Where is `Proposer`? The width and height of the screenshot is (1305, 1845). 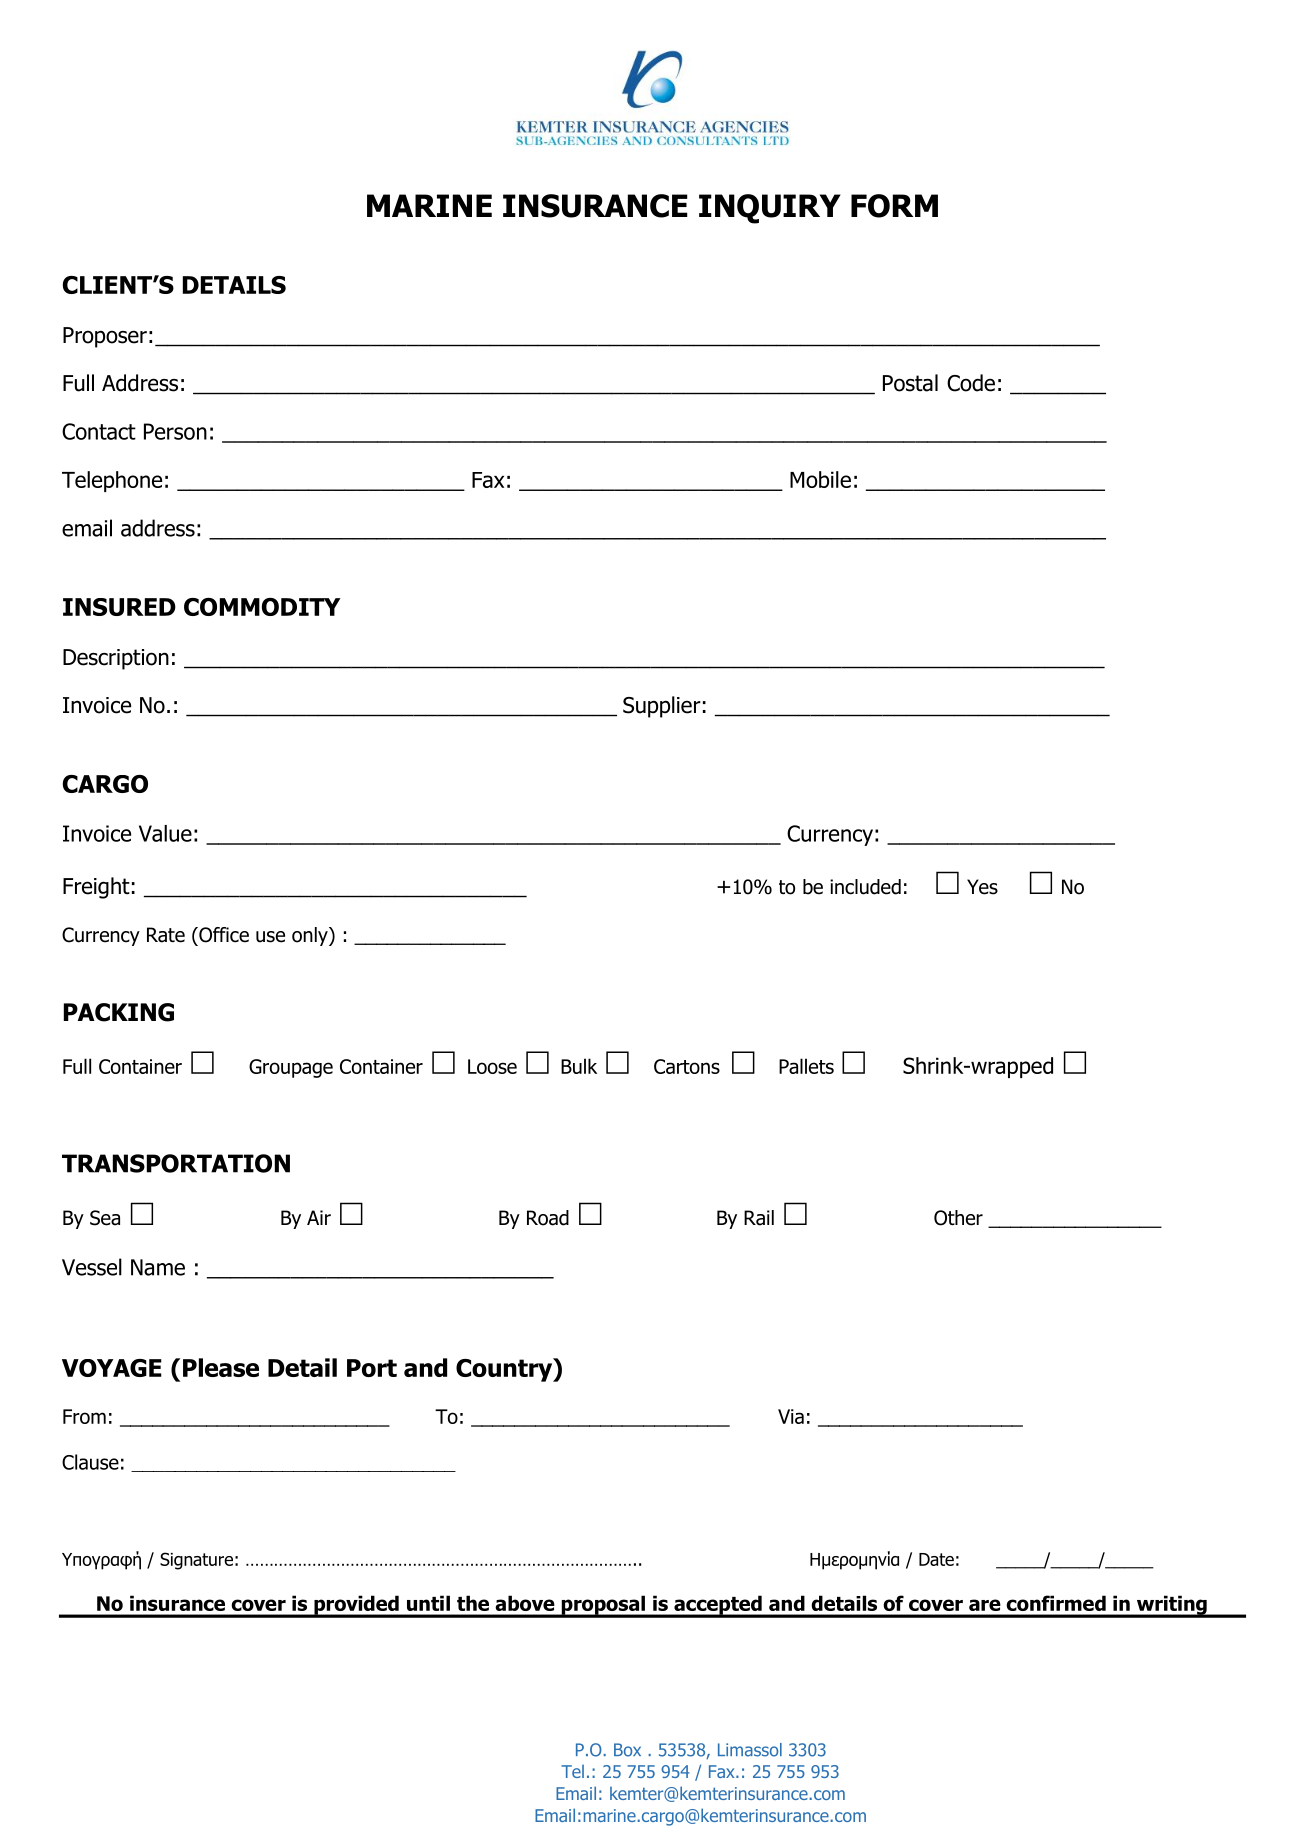
Proposer is located at coordinates (105, 337).
